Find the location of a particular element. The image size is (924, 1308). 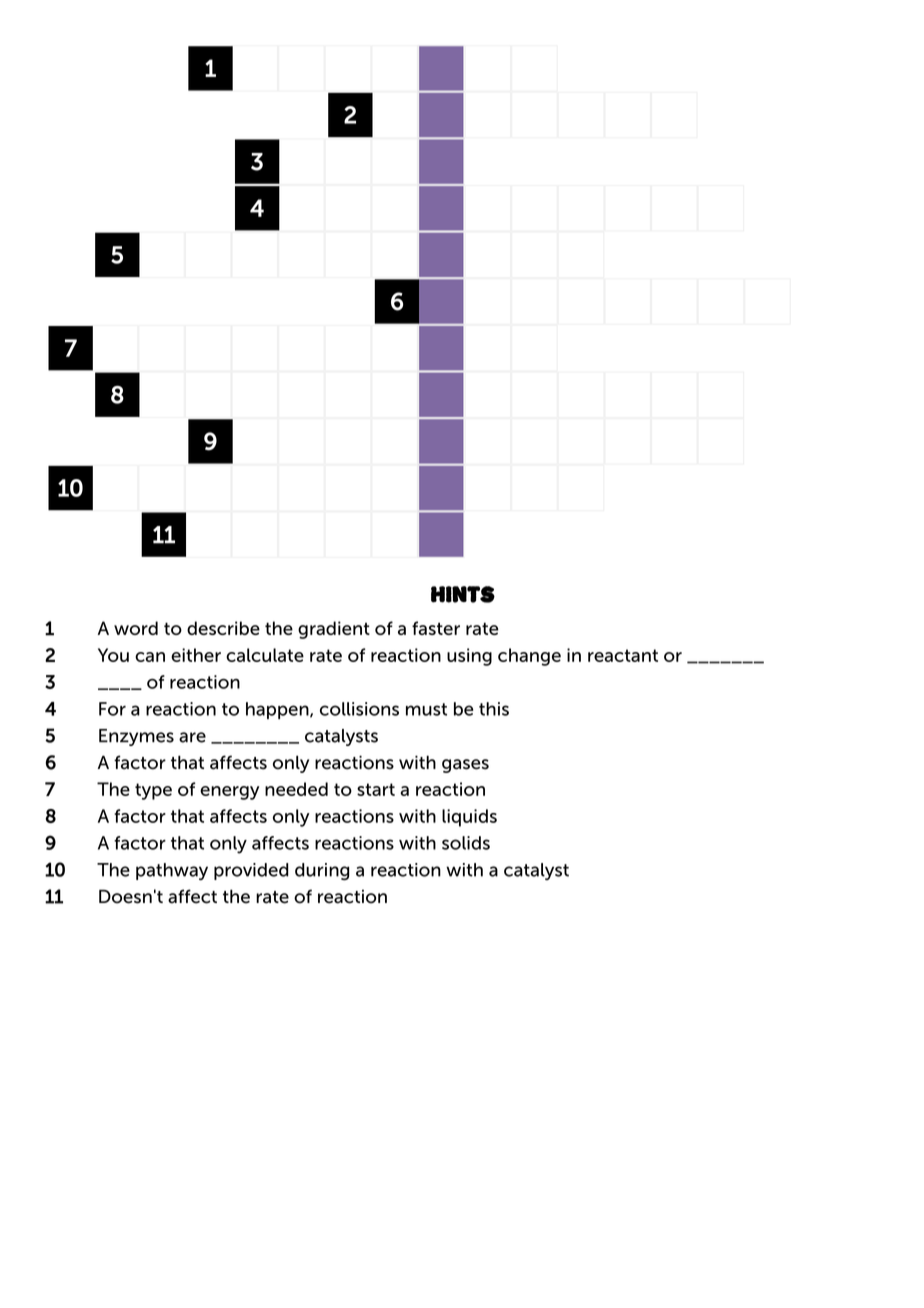

word is located at coordinates (136, 628).
